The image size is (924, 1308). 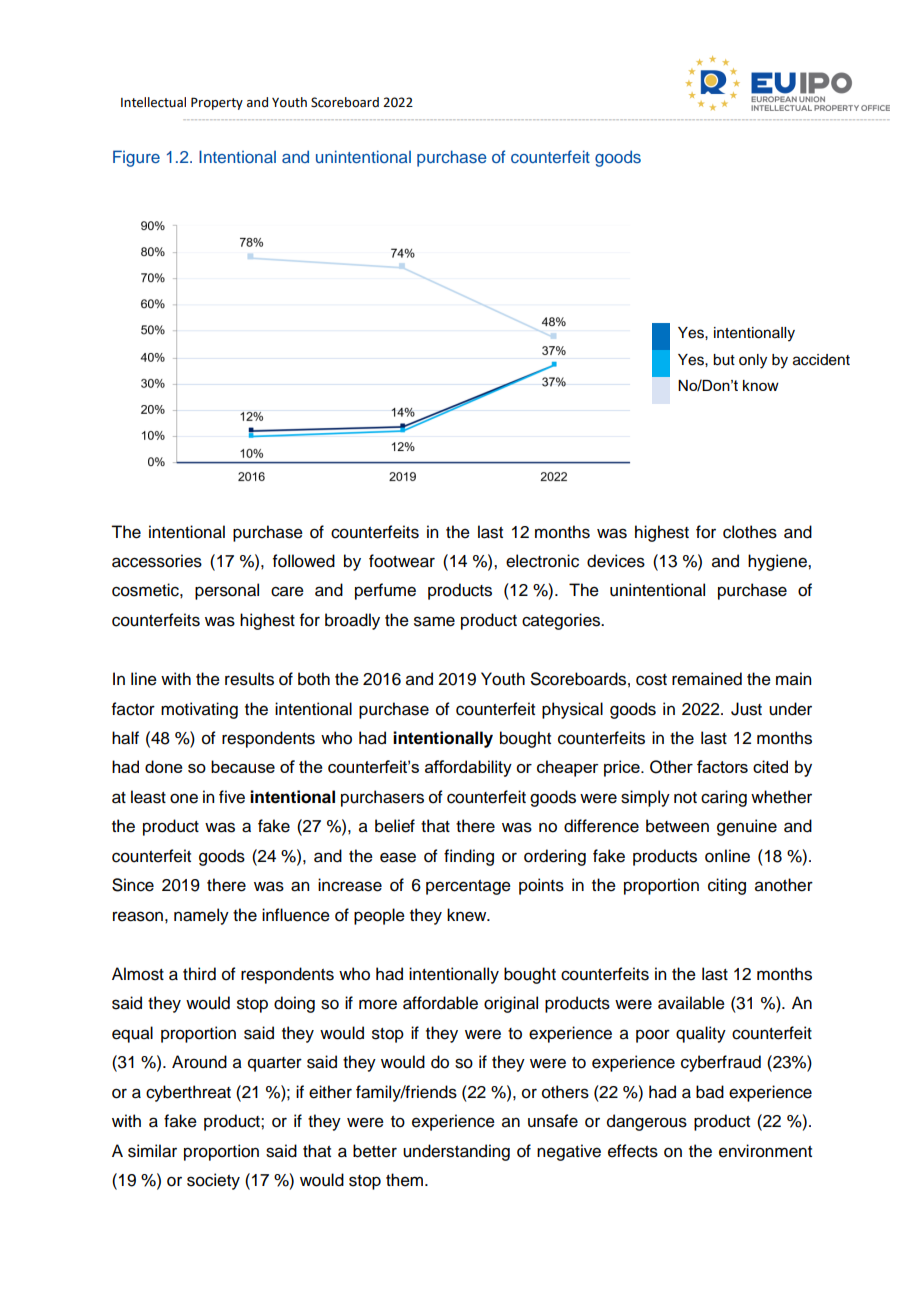 I want to click on accessories, so click(x=157, y=561).
